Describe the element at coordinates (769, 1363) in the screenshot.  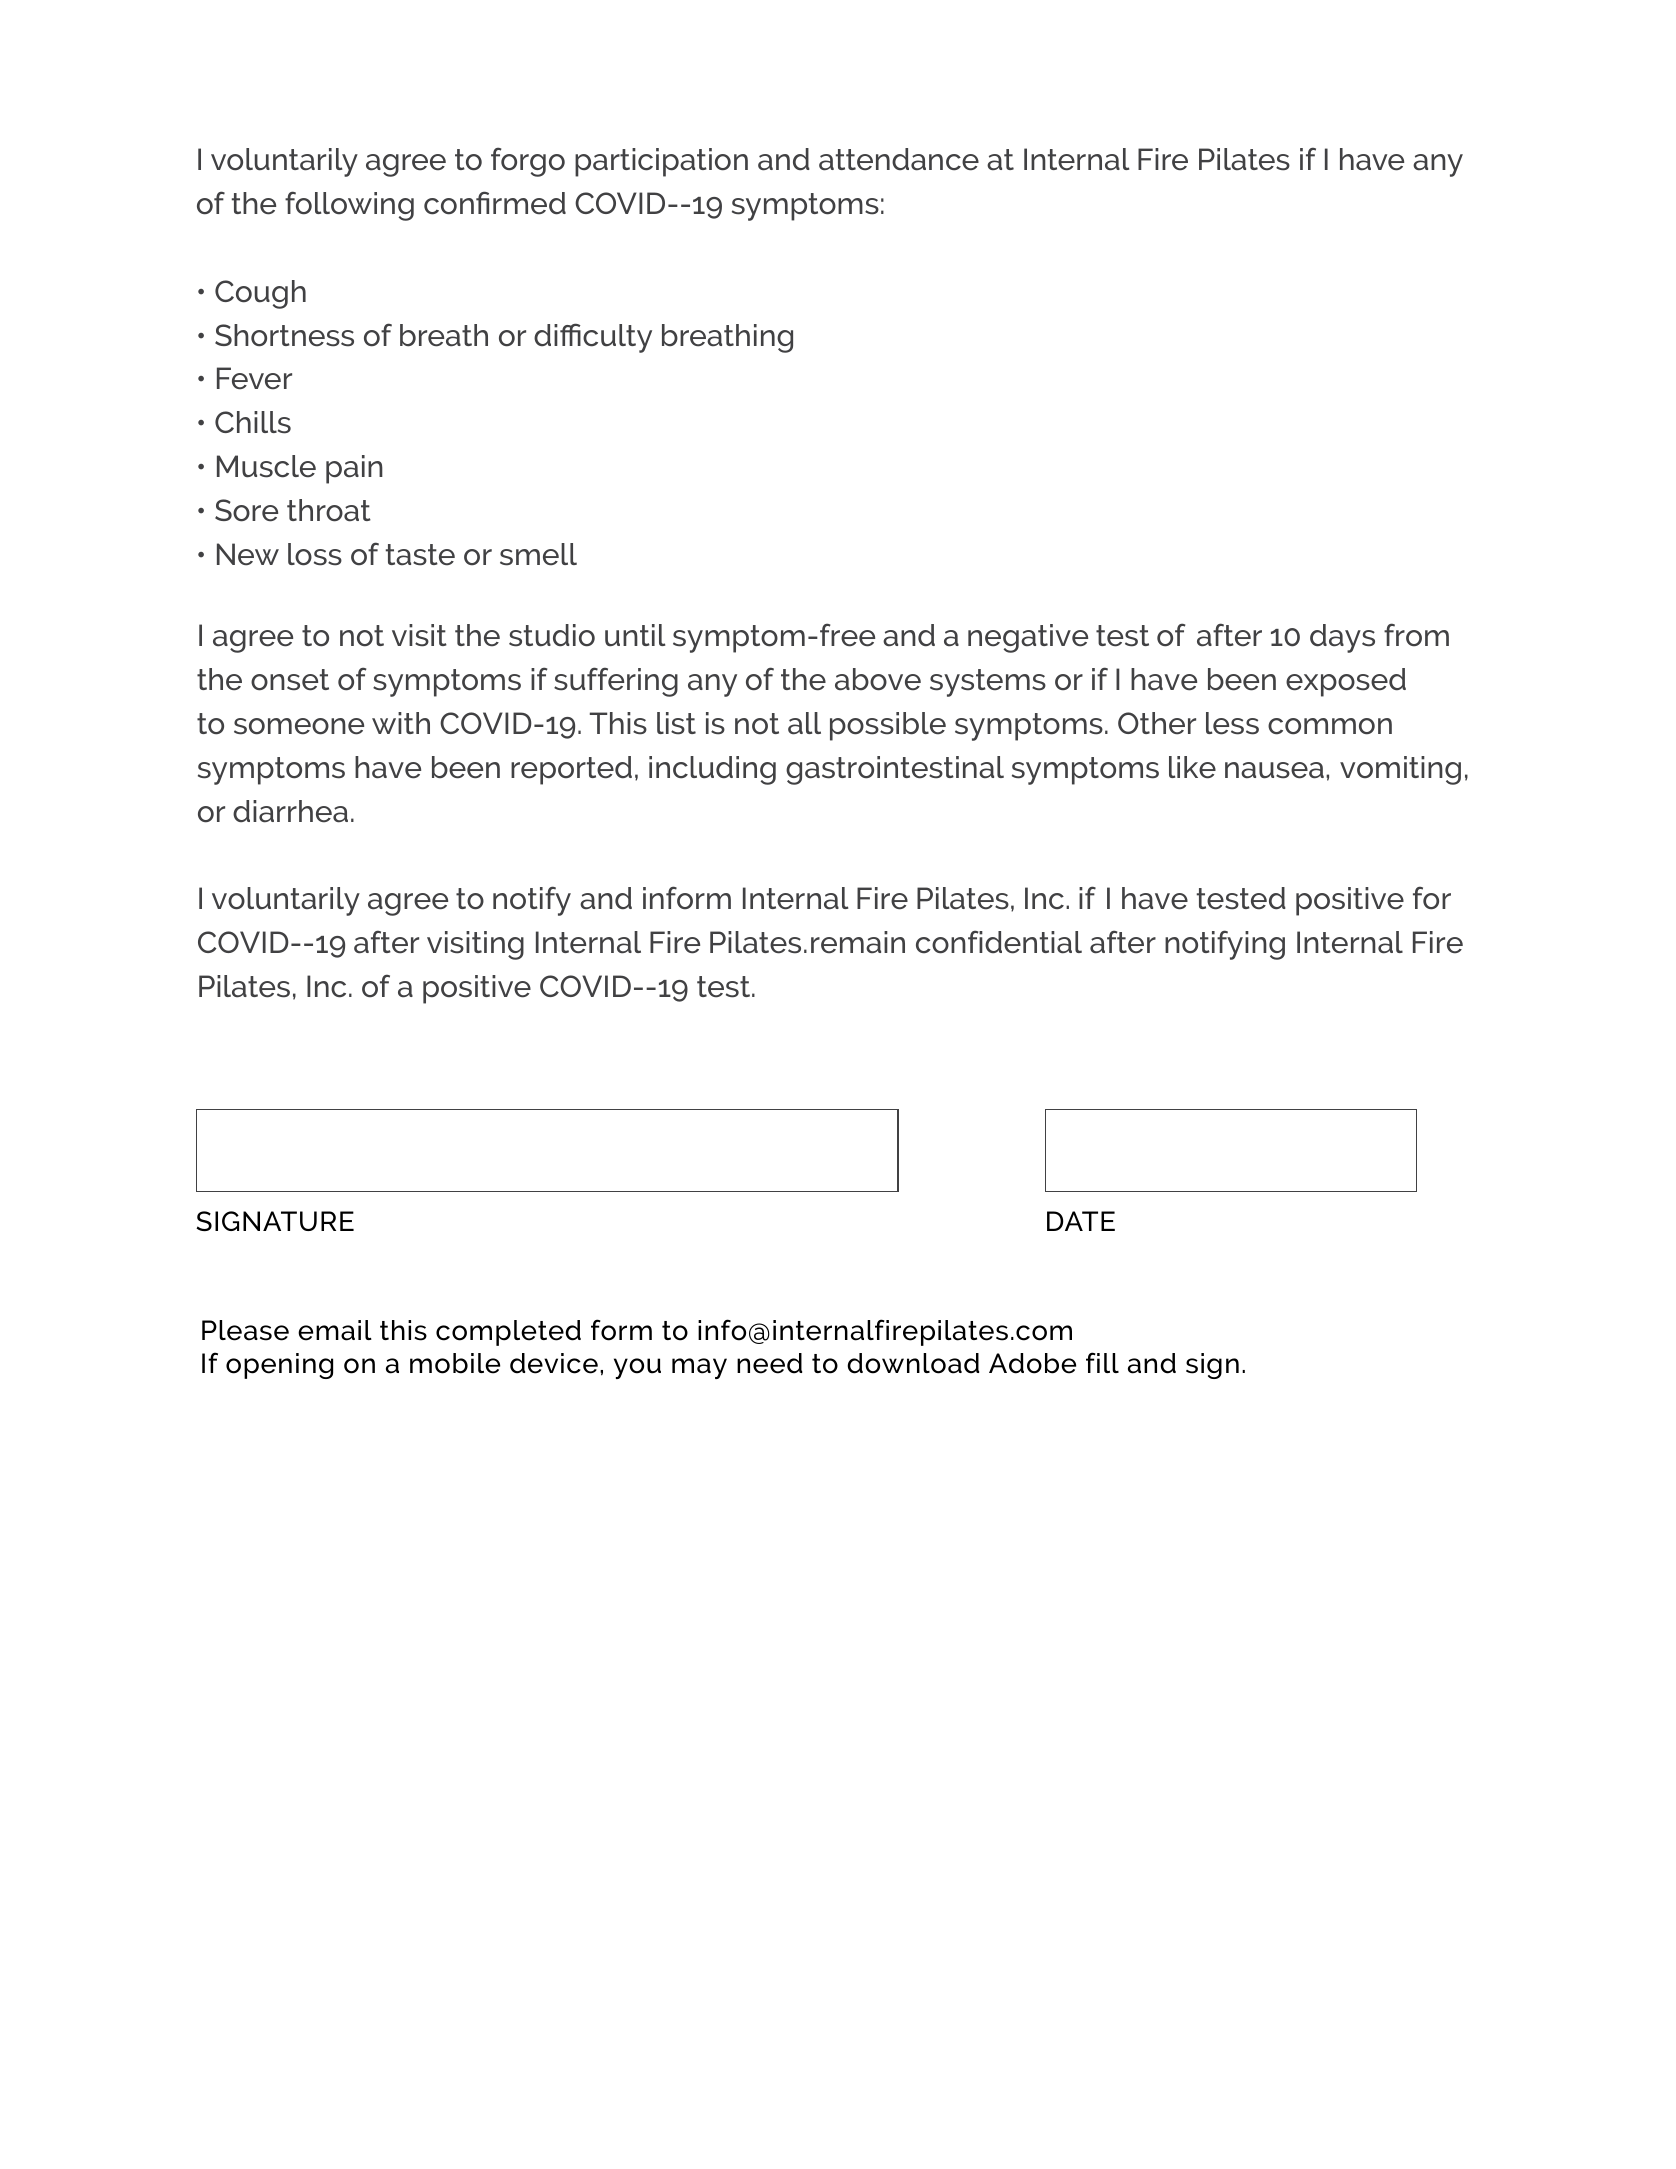
I see `need` at that location.
